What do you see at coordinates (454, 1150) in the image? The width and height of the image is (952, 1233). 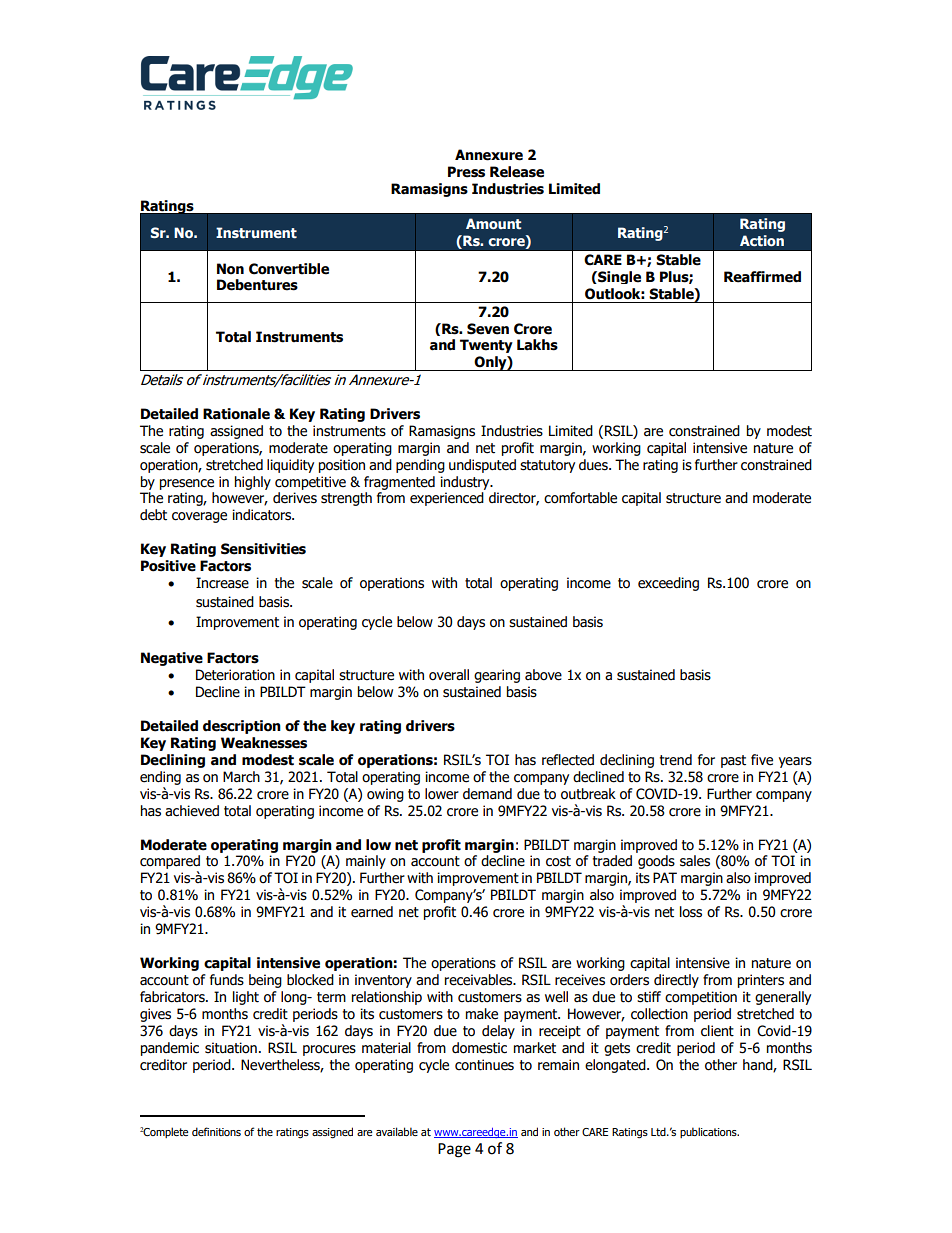 I see `Page` at bounding box center [454, 1150].
